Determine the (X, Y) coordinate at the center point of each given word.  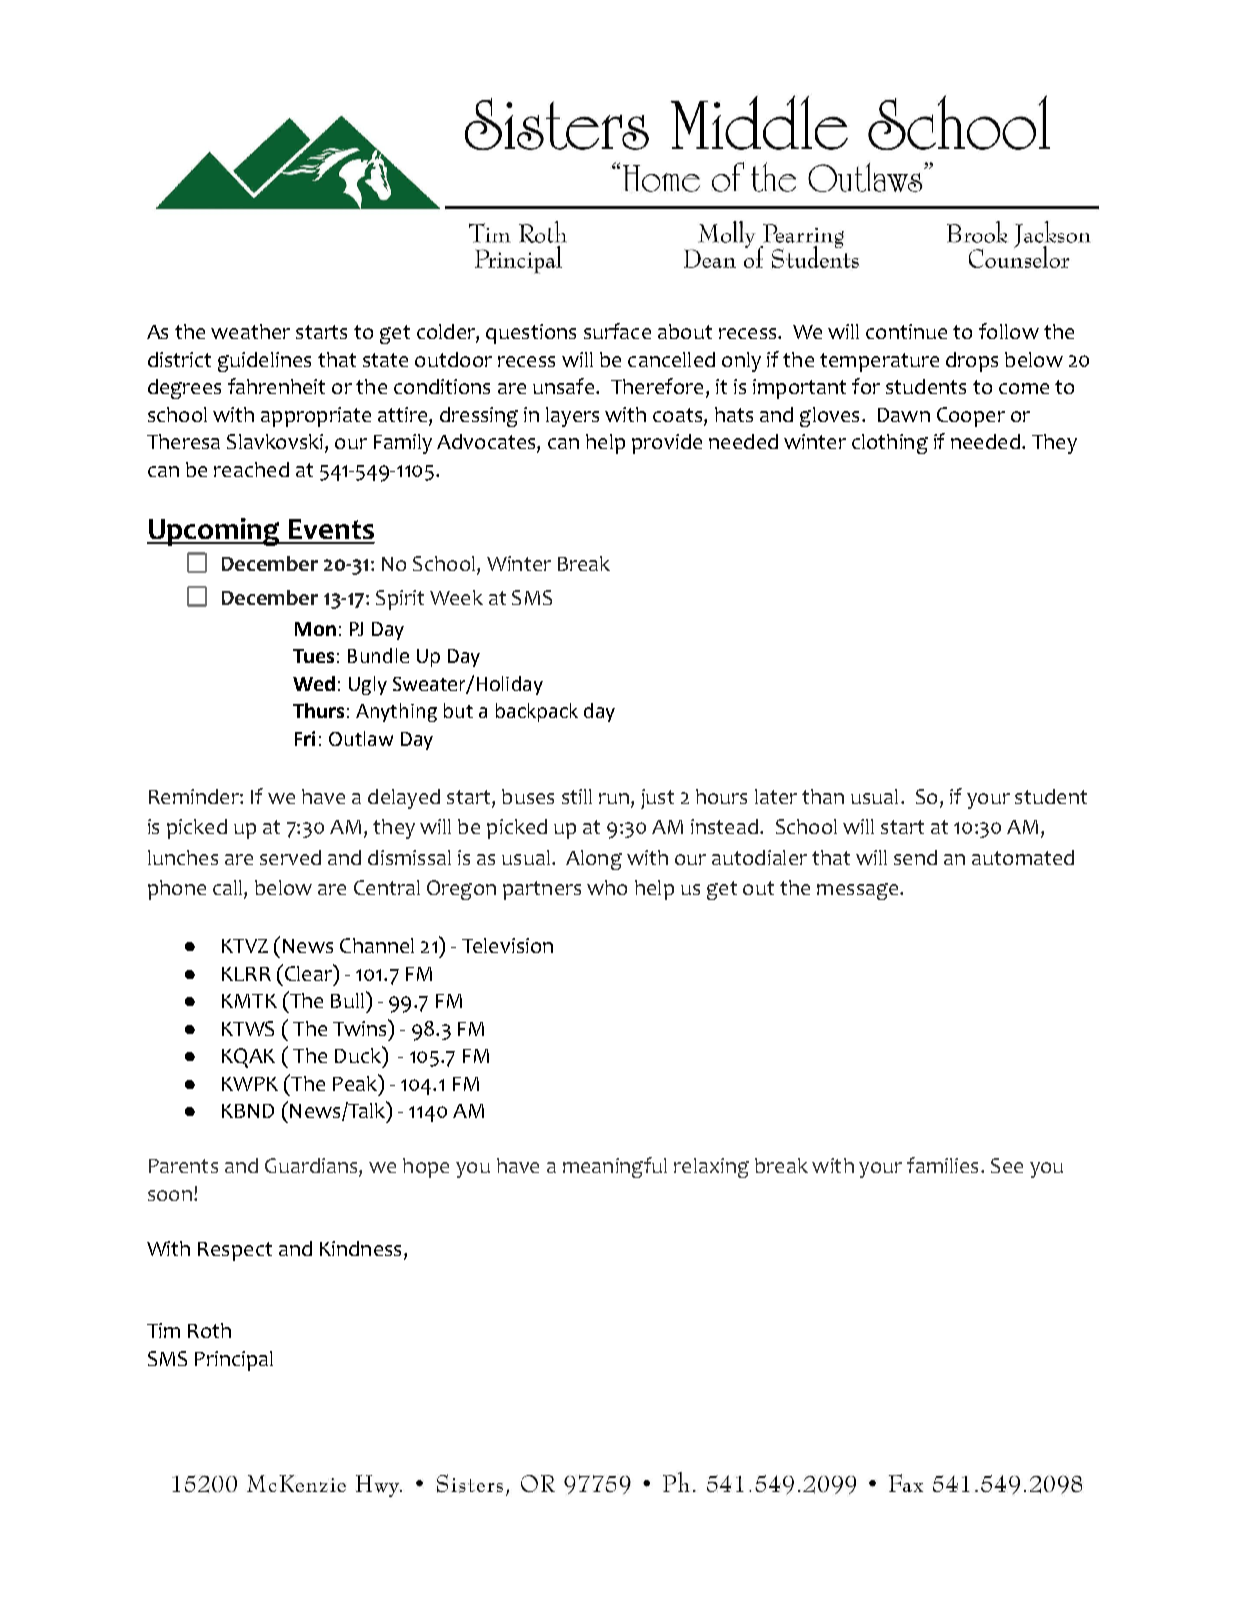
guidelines (264, 362)
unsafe (565, 386)
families (942, 1165)
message (859, 891)
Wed (314, 683)
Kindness (360, 1248)
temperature (879, 362)
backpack (537, 712)
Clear (309, 972)
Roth (209, 1330)
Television (507, 945)
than (823, 796)
